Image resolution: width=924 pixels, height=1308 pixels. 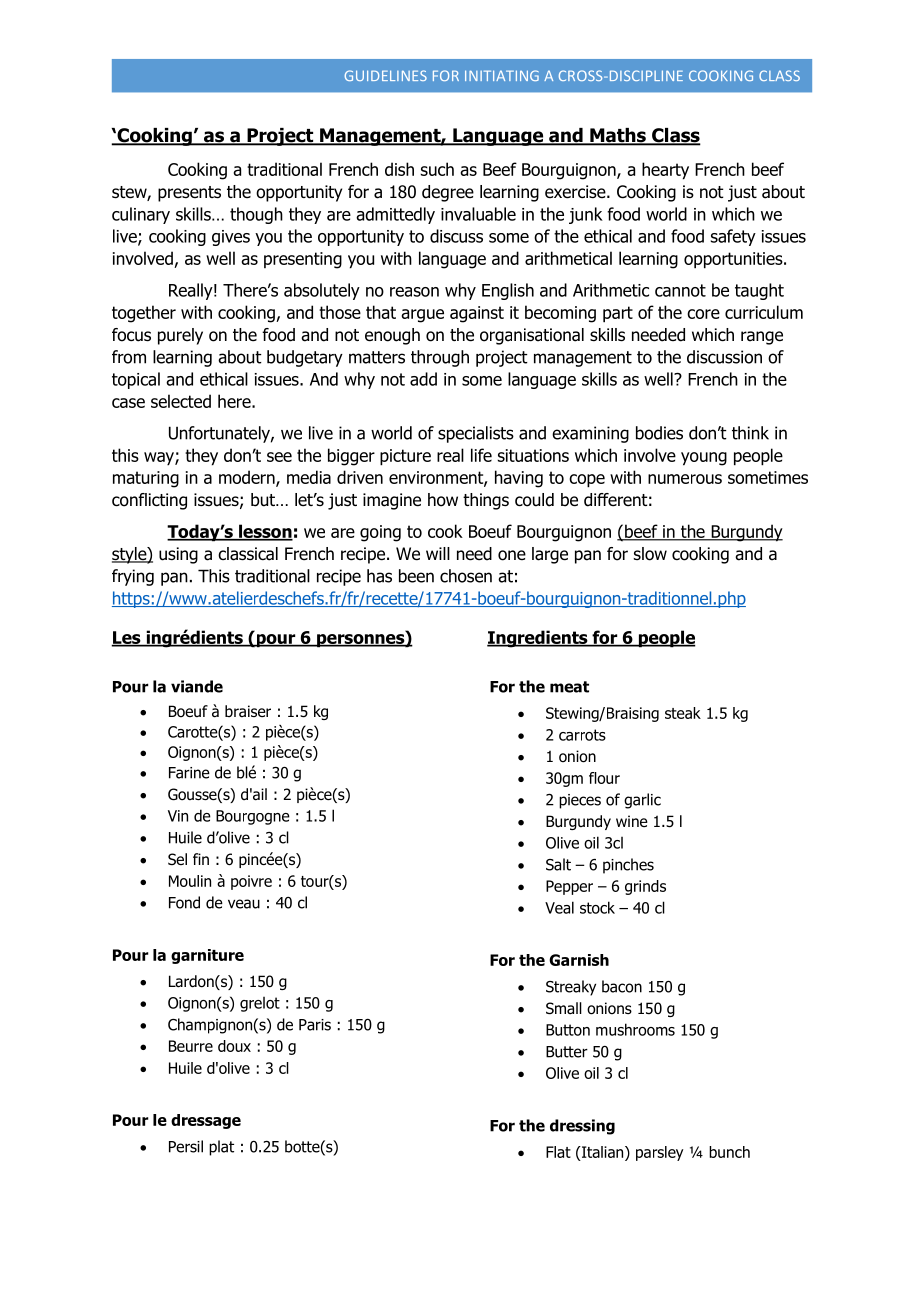 What do you see at coordinates (184, 902) in the image?
I see `Fond` at bounding box center [184, 902].
